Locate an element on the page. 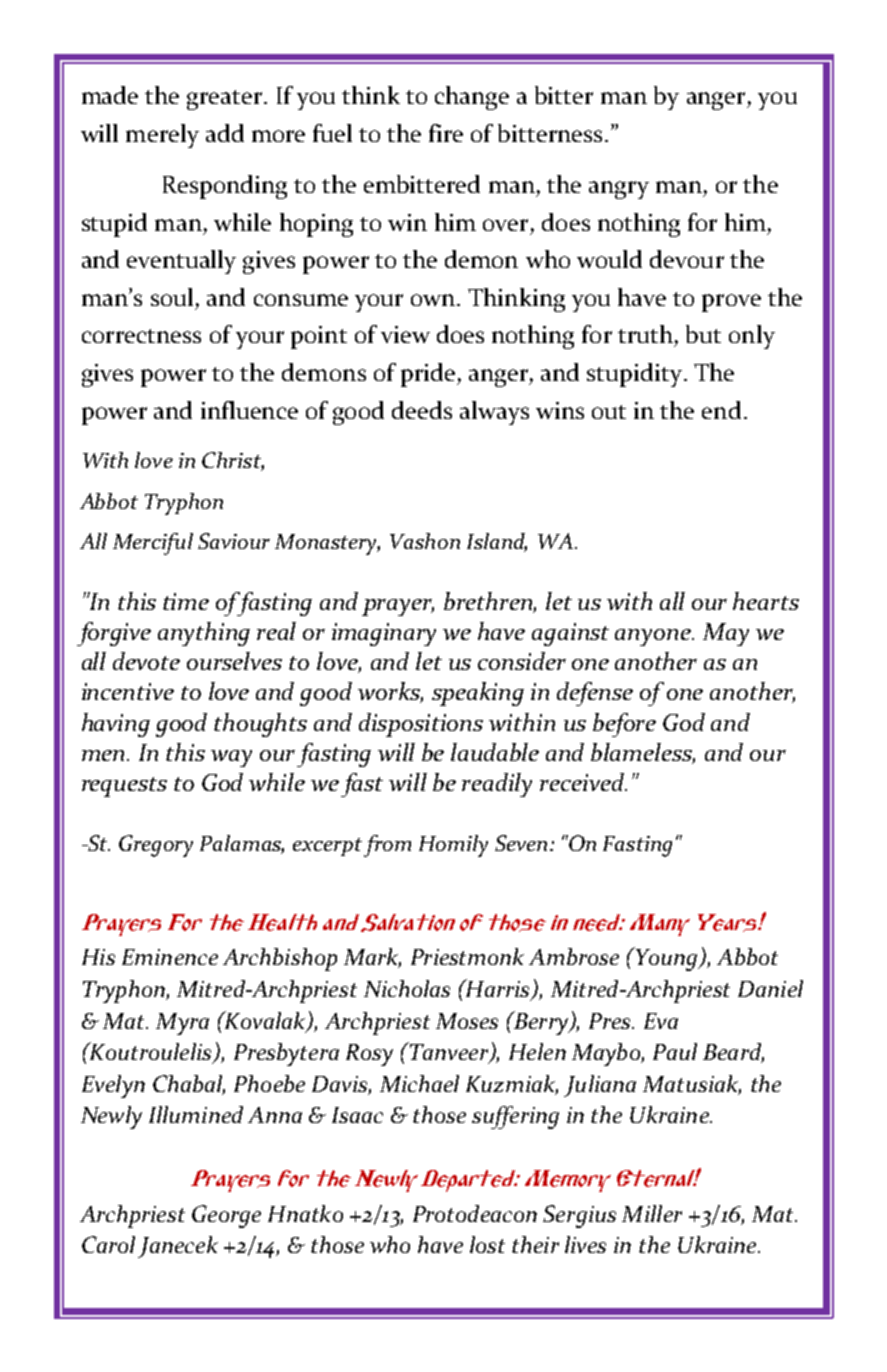 The width and height of the image is (887, 1372). Gregory is located at coordinates (156, 846).
